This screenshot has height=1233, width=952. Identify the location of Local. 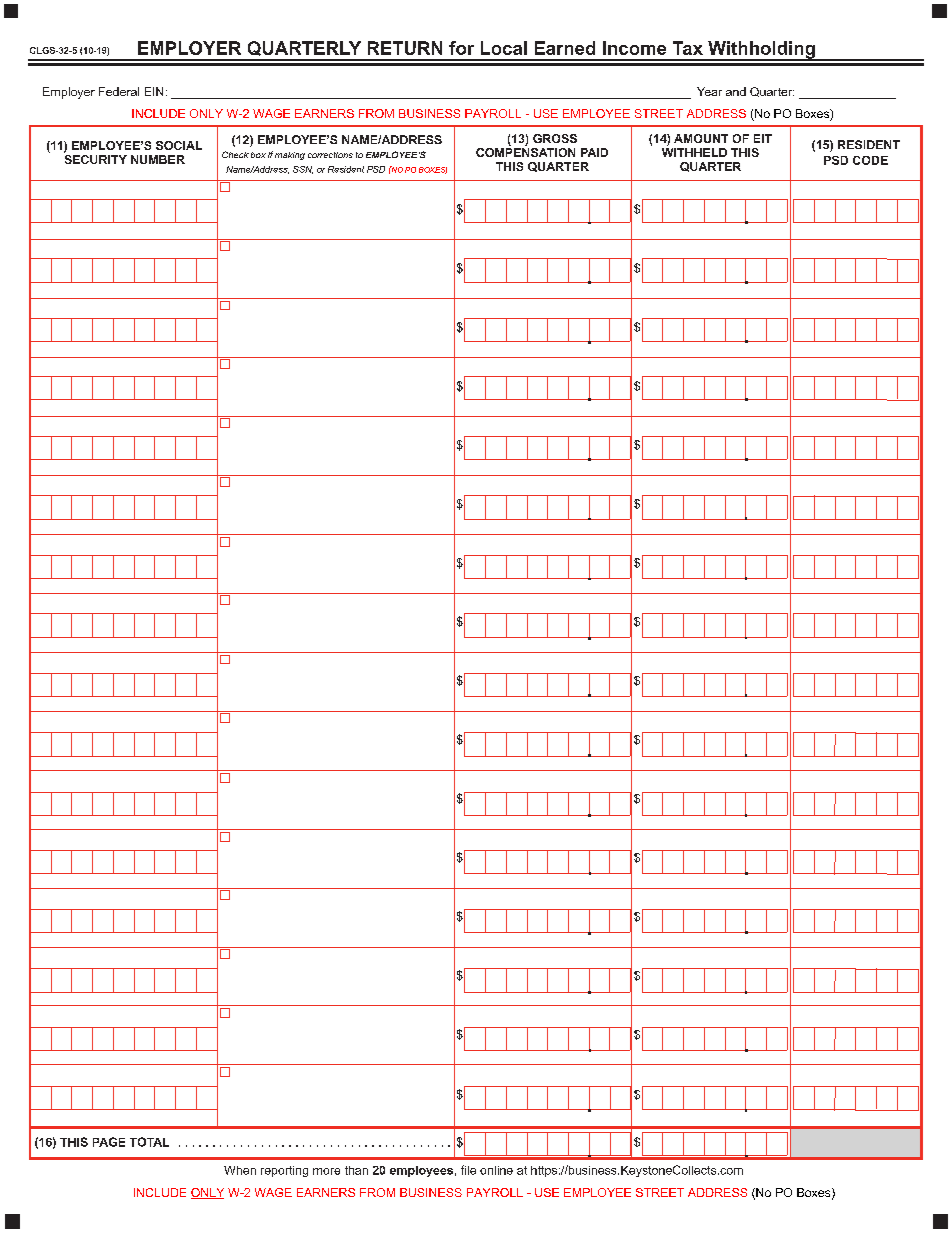
(504, 48).
